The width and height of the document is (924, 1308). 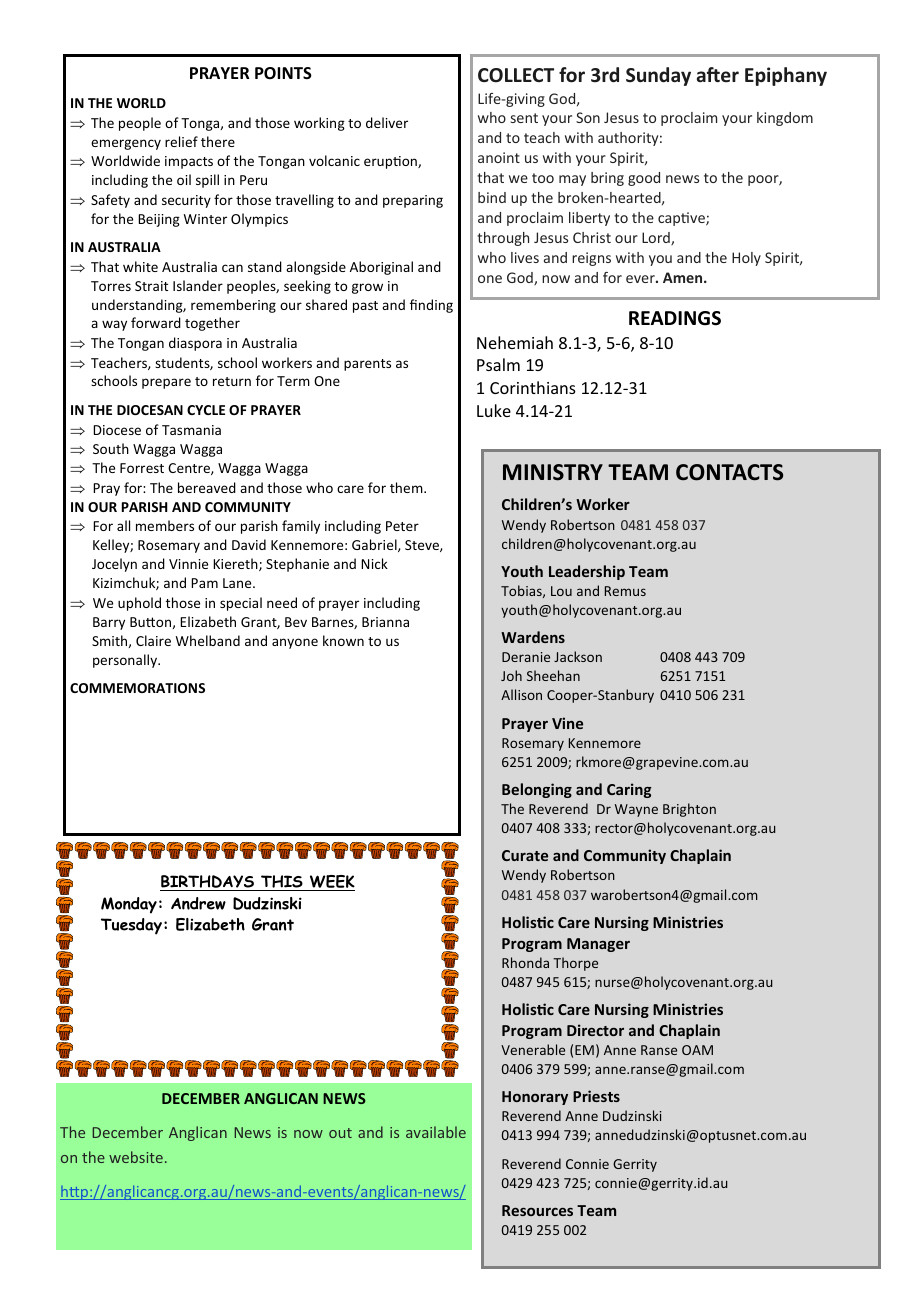 I want to click on deliver, so click(x=387, y=122).
